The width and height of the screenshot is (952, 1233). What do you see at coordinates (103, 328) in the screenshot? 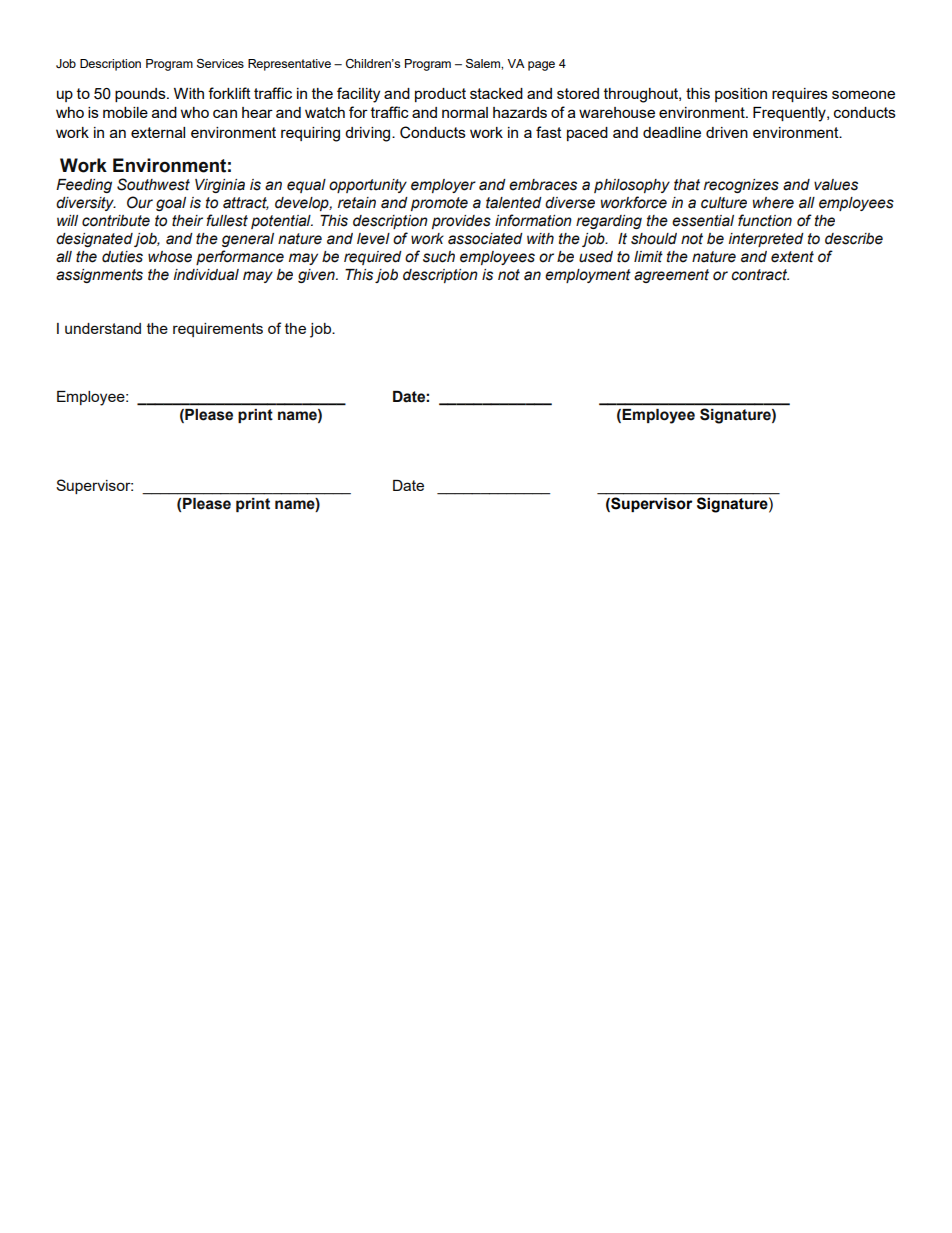
I see `understand` at bounding box center [103, 328].
